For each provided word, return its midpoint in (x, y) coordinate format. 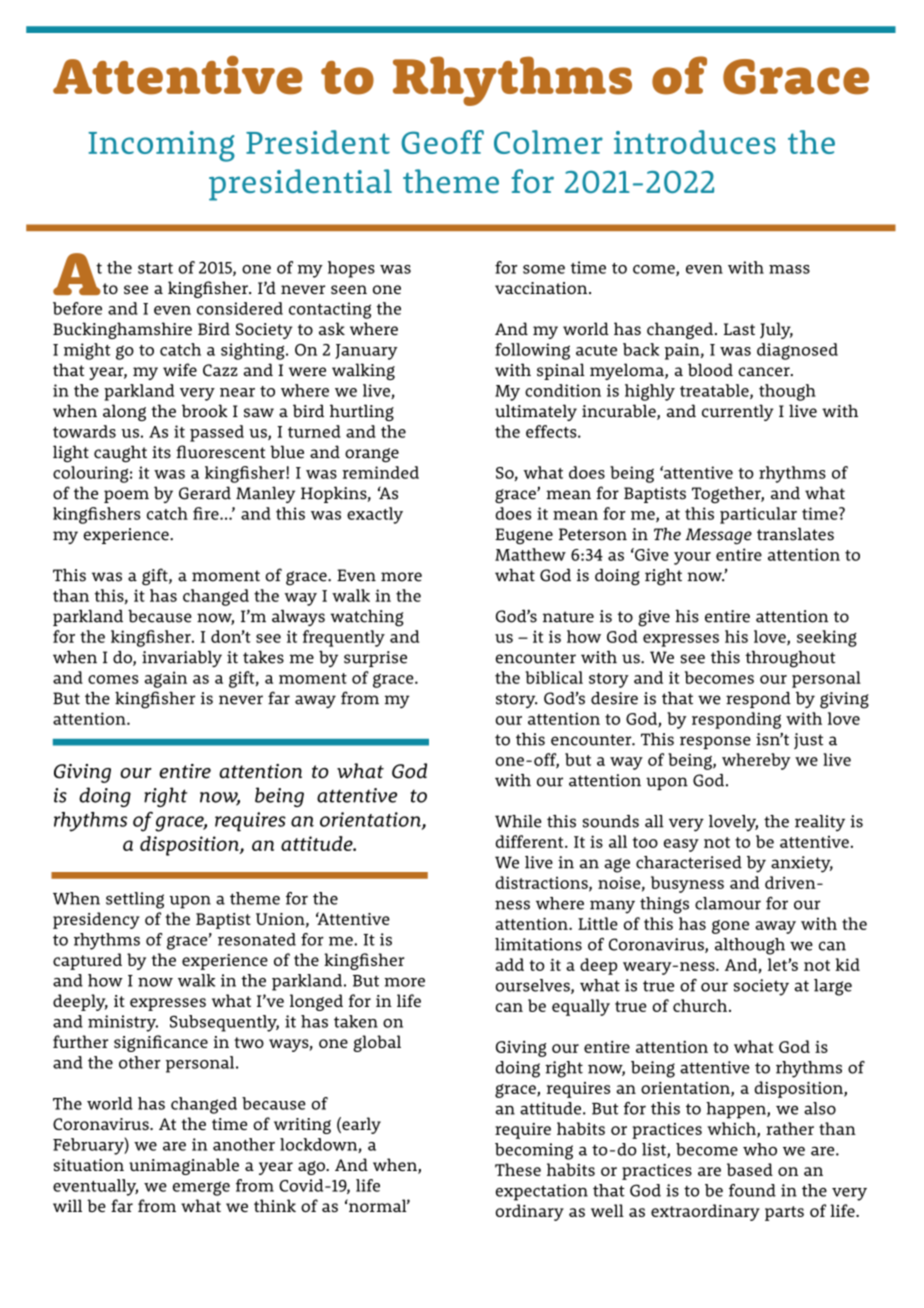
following (532, 351)
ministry (123, 1023)
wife (180, 370)
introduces (695, 142)
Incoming (161, 146)
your (692, 558)
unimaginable (184, 1166)
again (165, 679)
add (509, 964)
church (701, 1005)
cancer (765, 372)
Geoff (442, 142)
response (715, 742)
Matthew (530, 554)
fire (207, 513)
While (518, 821)
